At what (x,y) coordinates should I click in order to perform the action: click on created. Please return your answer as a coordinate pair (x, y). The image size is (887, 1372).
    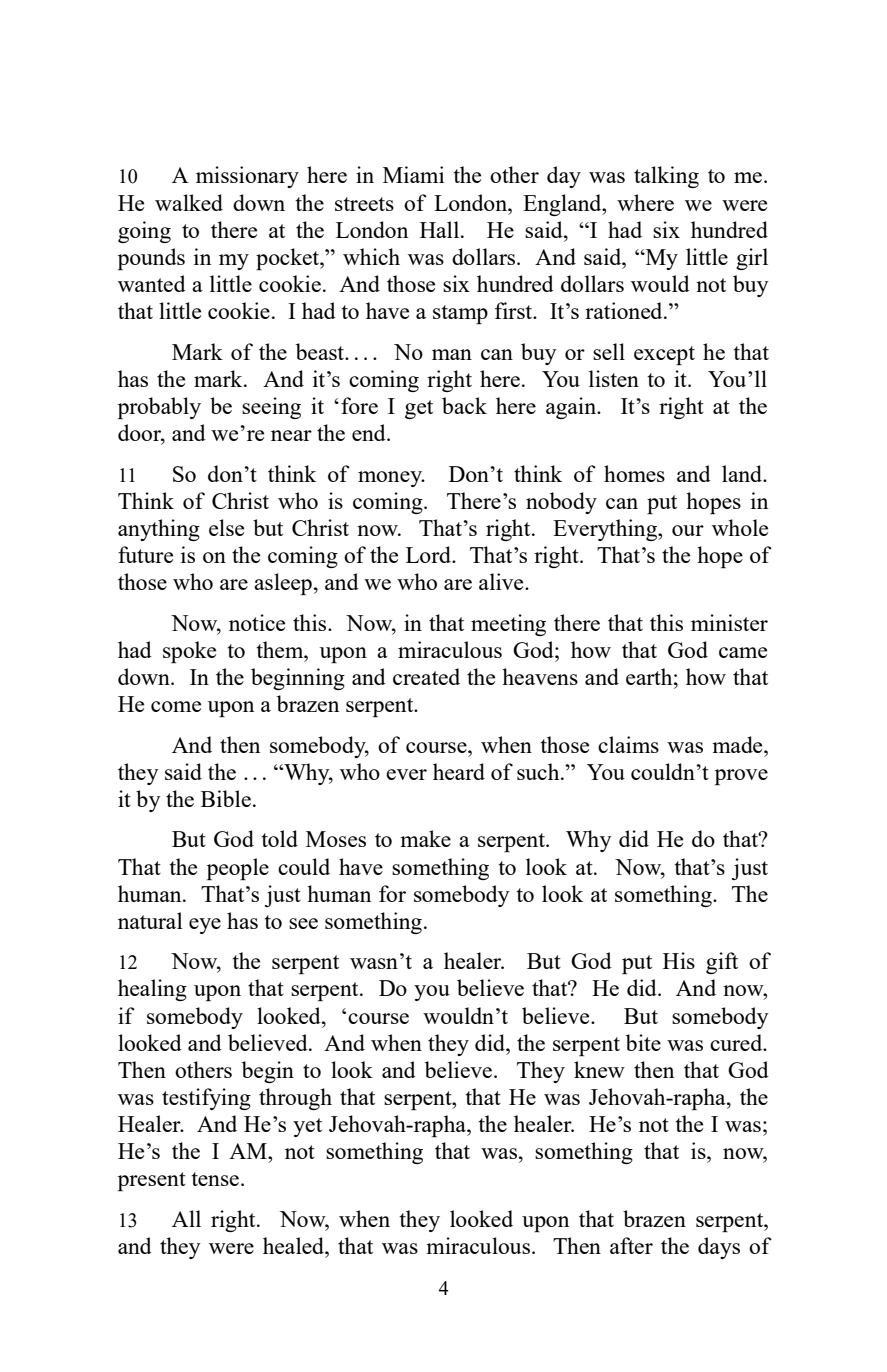
    Looking at the image, I should click on (426, 676).
